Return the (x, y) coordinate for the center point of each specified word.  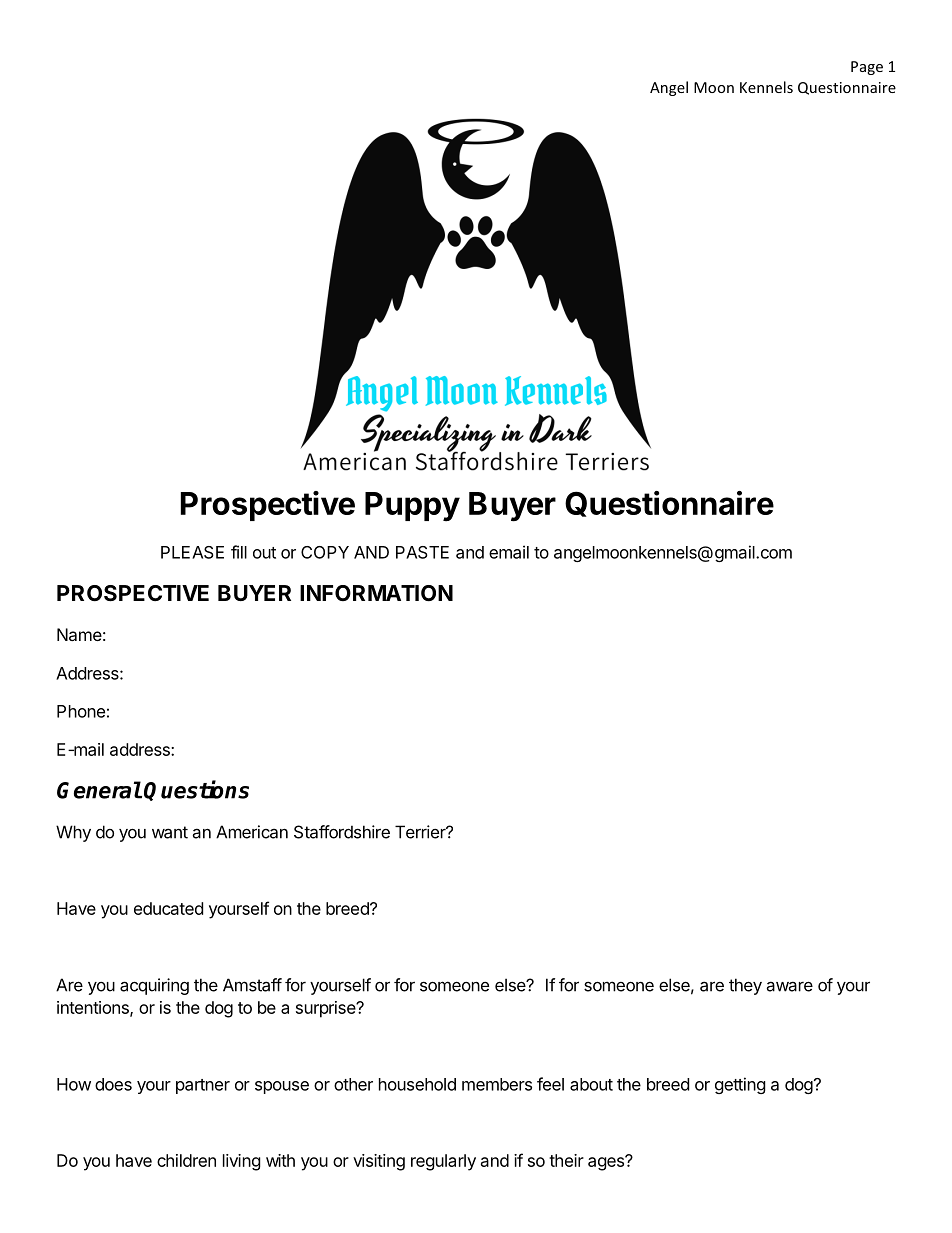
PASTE (422, 552)
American (252, 832)
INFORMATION (376, 593)
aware (789, 986)
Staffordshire (342, 832)
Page (867, 68)
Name (79, 634)
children (186, 1160)
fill (239, 552)
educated (168, 908)
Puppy (412, 507)
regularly (443, 1162)
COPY (325, 552)
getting (740, 1085)
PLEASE (192, 552)
